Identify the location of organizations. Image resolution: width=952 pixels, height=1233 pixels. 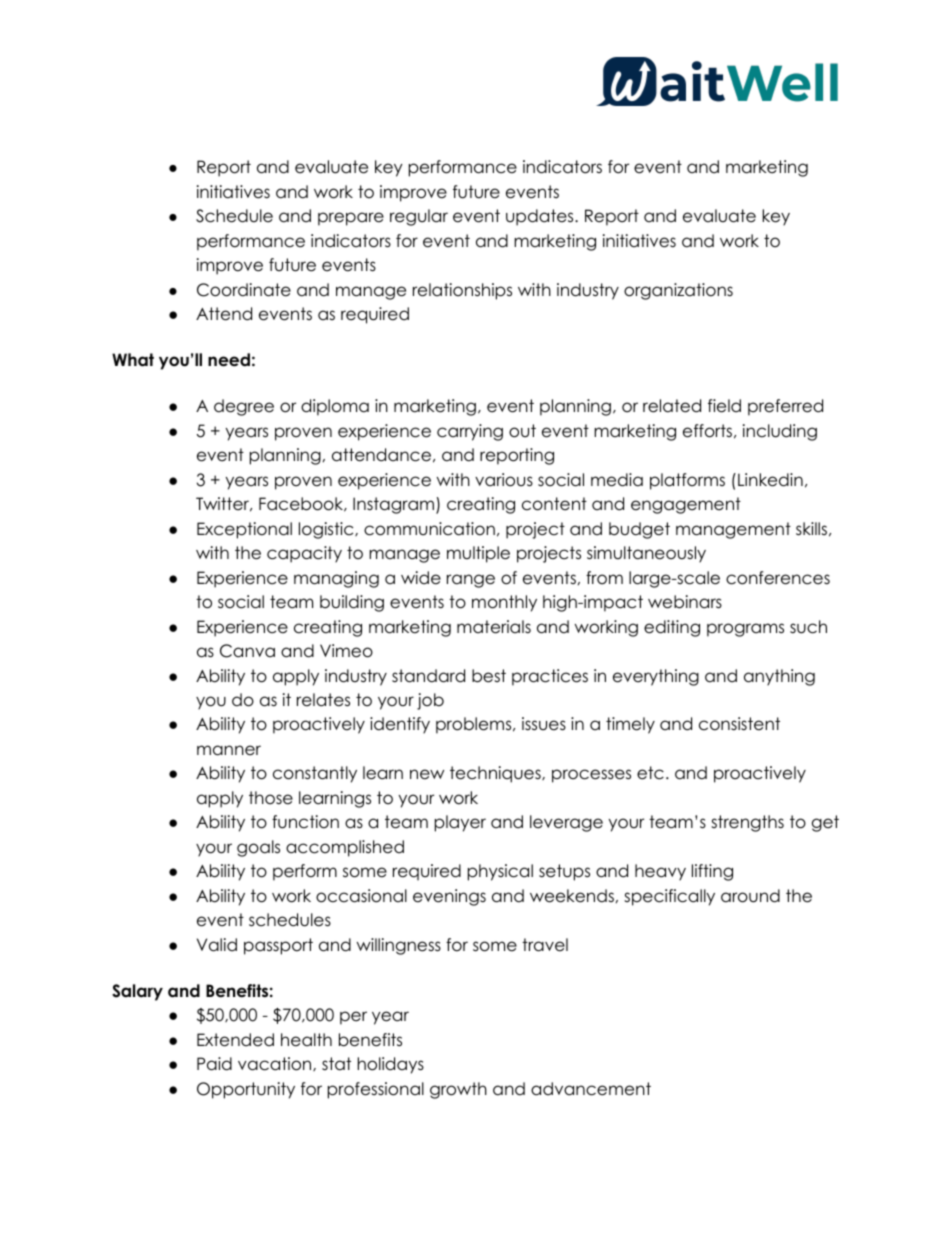
(678, 291).
